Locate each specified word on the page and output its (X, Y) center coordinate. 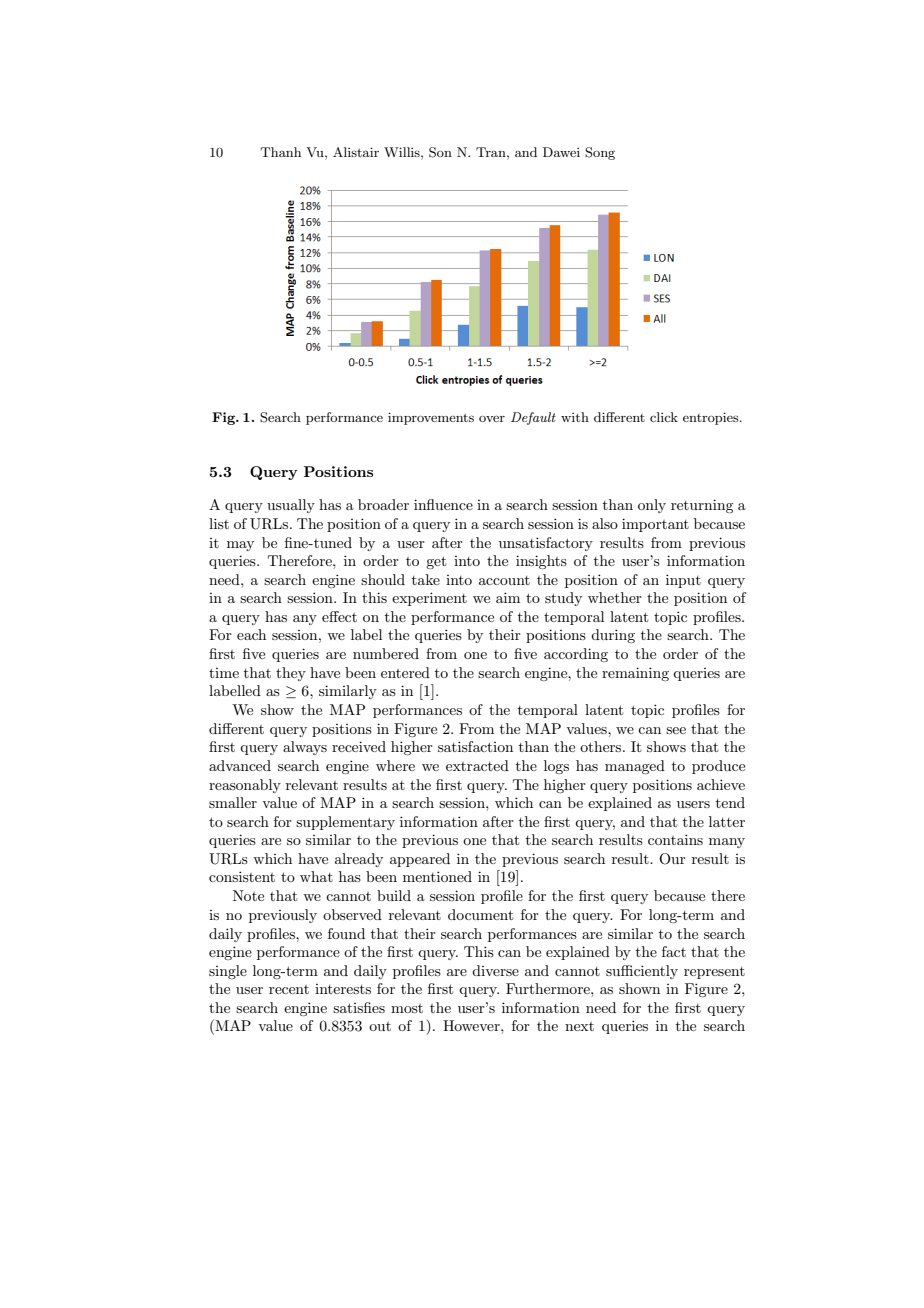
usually (291, 506)
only (652, 506)
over (492, 418)
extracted (477, 765)
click (664, 417)
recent (289, 989)
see (676, 730)
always (305, 748)
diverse (495, 970)
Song (600, 153)
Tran (492, 152)
